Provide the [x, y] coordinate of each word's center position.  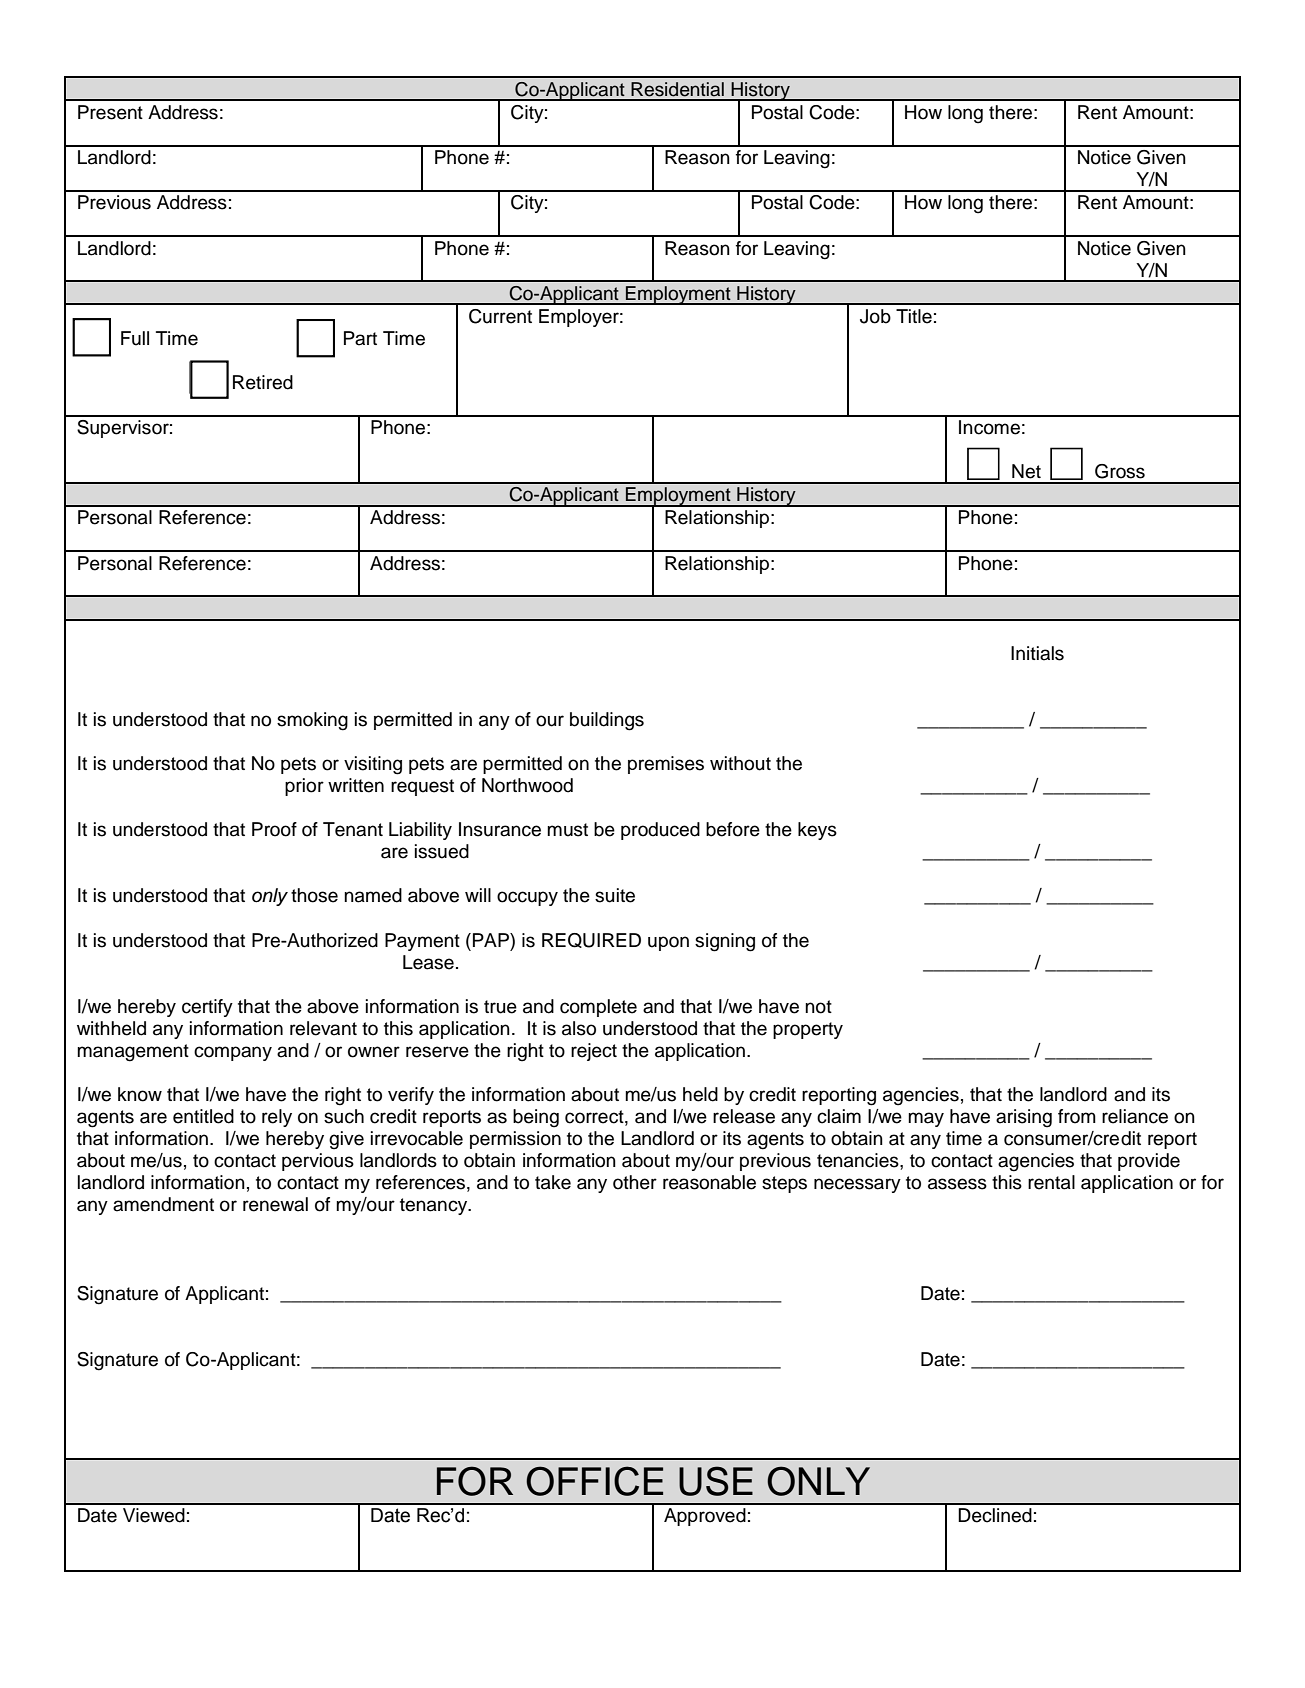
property [808, 1030]
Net [1026, 471]
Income [989, 427]
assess [957, 1184]
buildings [607, 721]
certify [207, 1008]
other [635, 1182]
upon [668, 943]
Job [875, 316]
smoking [312, 721]
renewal [275, 1204]
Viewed [154, 1515]
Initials [1037, 653]
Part [360, 338]
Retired [263, 382]
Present [110, 112]
